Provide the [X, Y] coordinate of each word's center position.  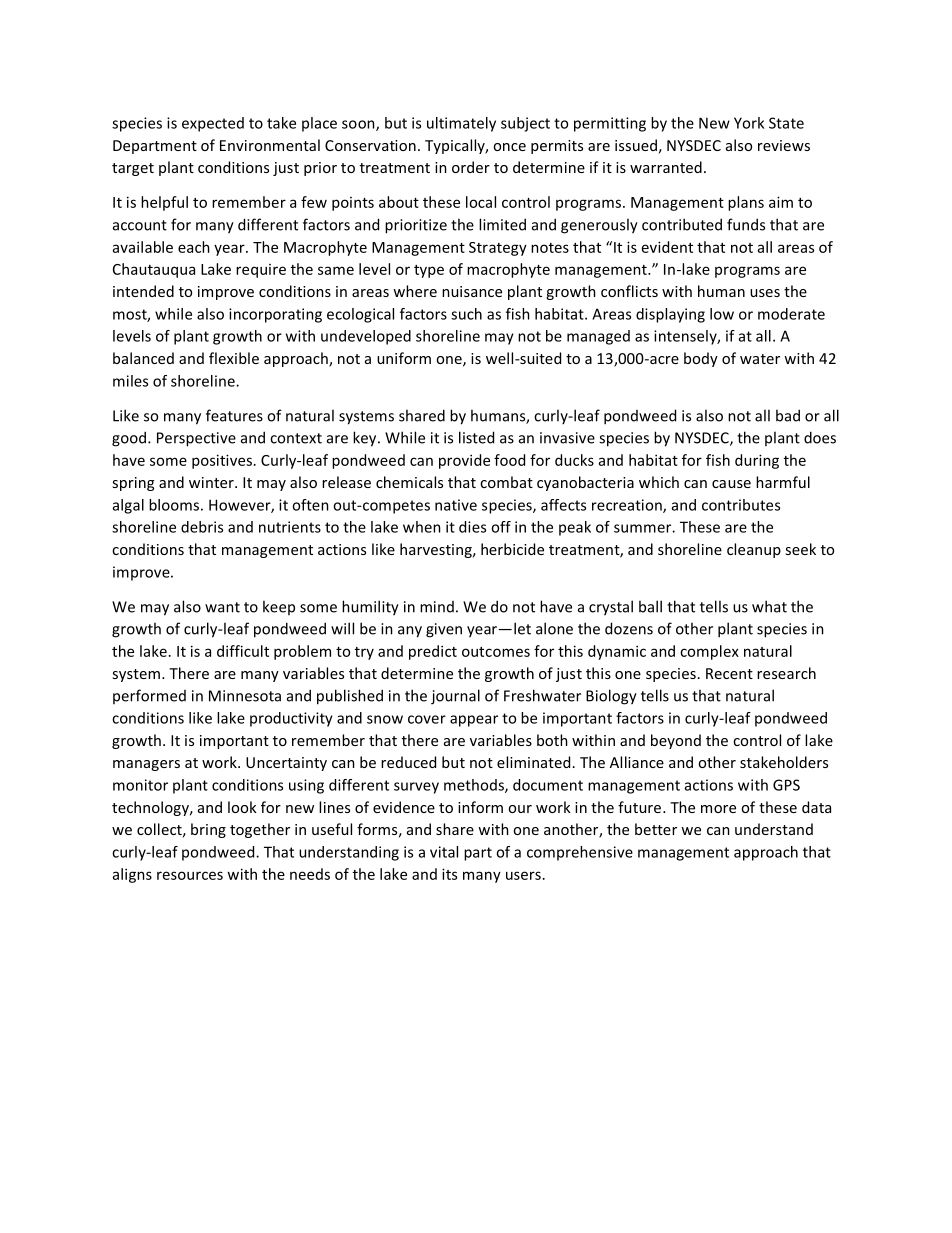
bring [208, 830]
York [749, 123]
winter [212, 482]
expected [213, 124]
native [456, 505]
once [509, 147]
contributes [741, 505]
